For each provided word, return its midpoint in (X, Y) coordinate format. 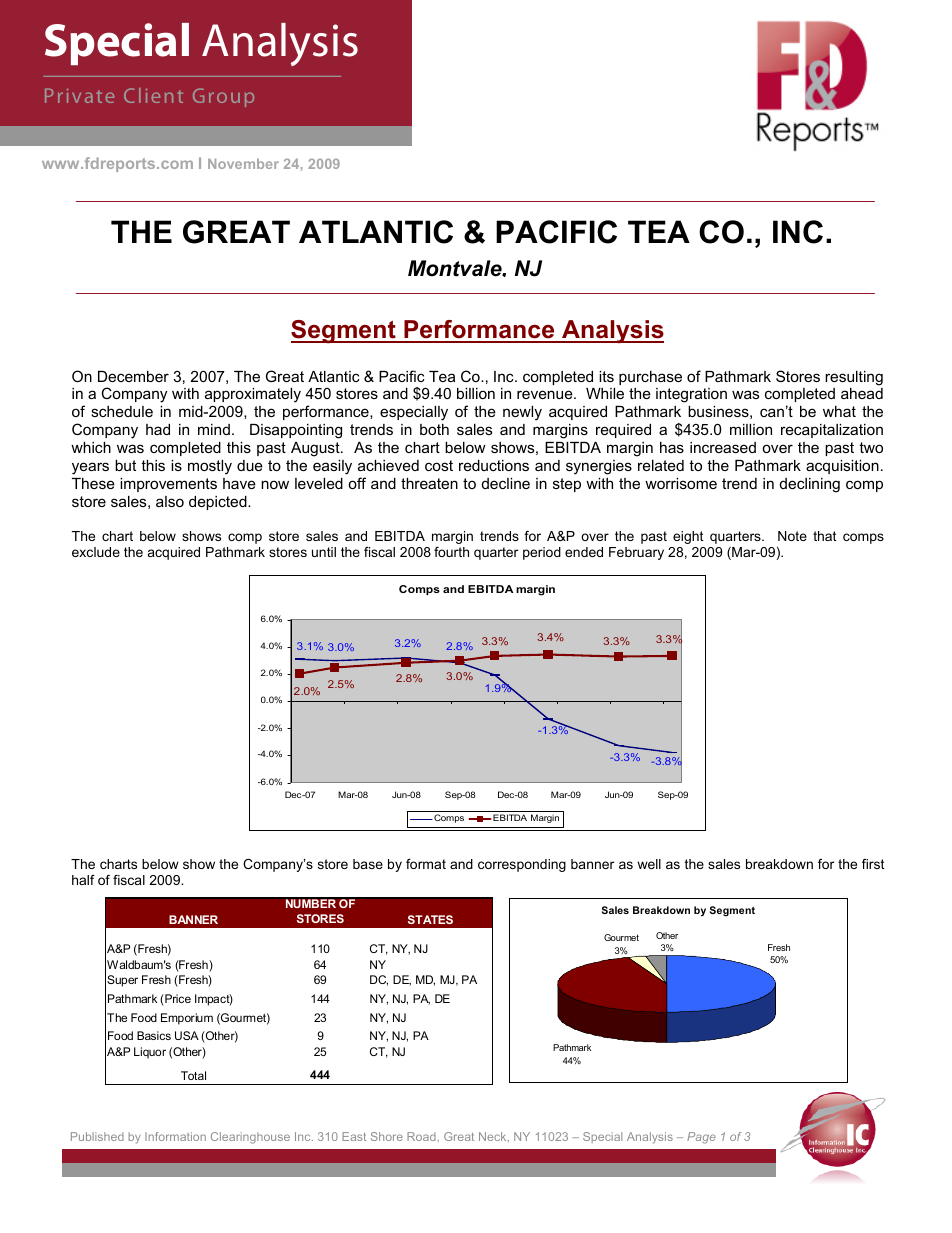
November (243, 164)
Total (193, 1075)
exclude (96, 552)
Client (153, 95)
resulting (854, 378)
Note (792, 536)
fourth (451, 552)
